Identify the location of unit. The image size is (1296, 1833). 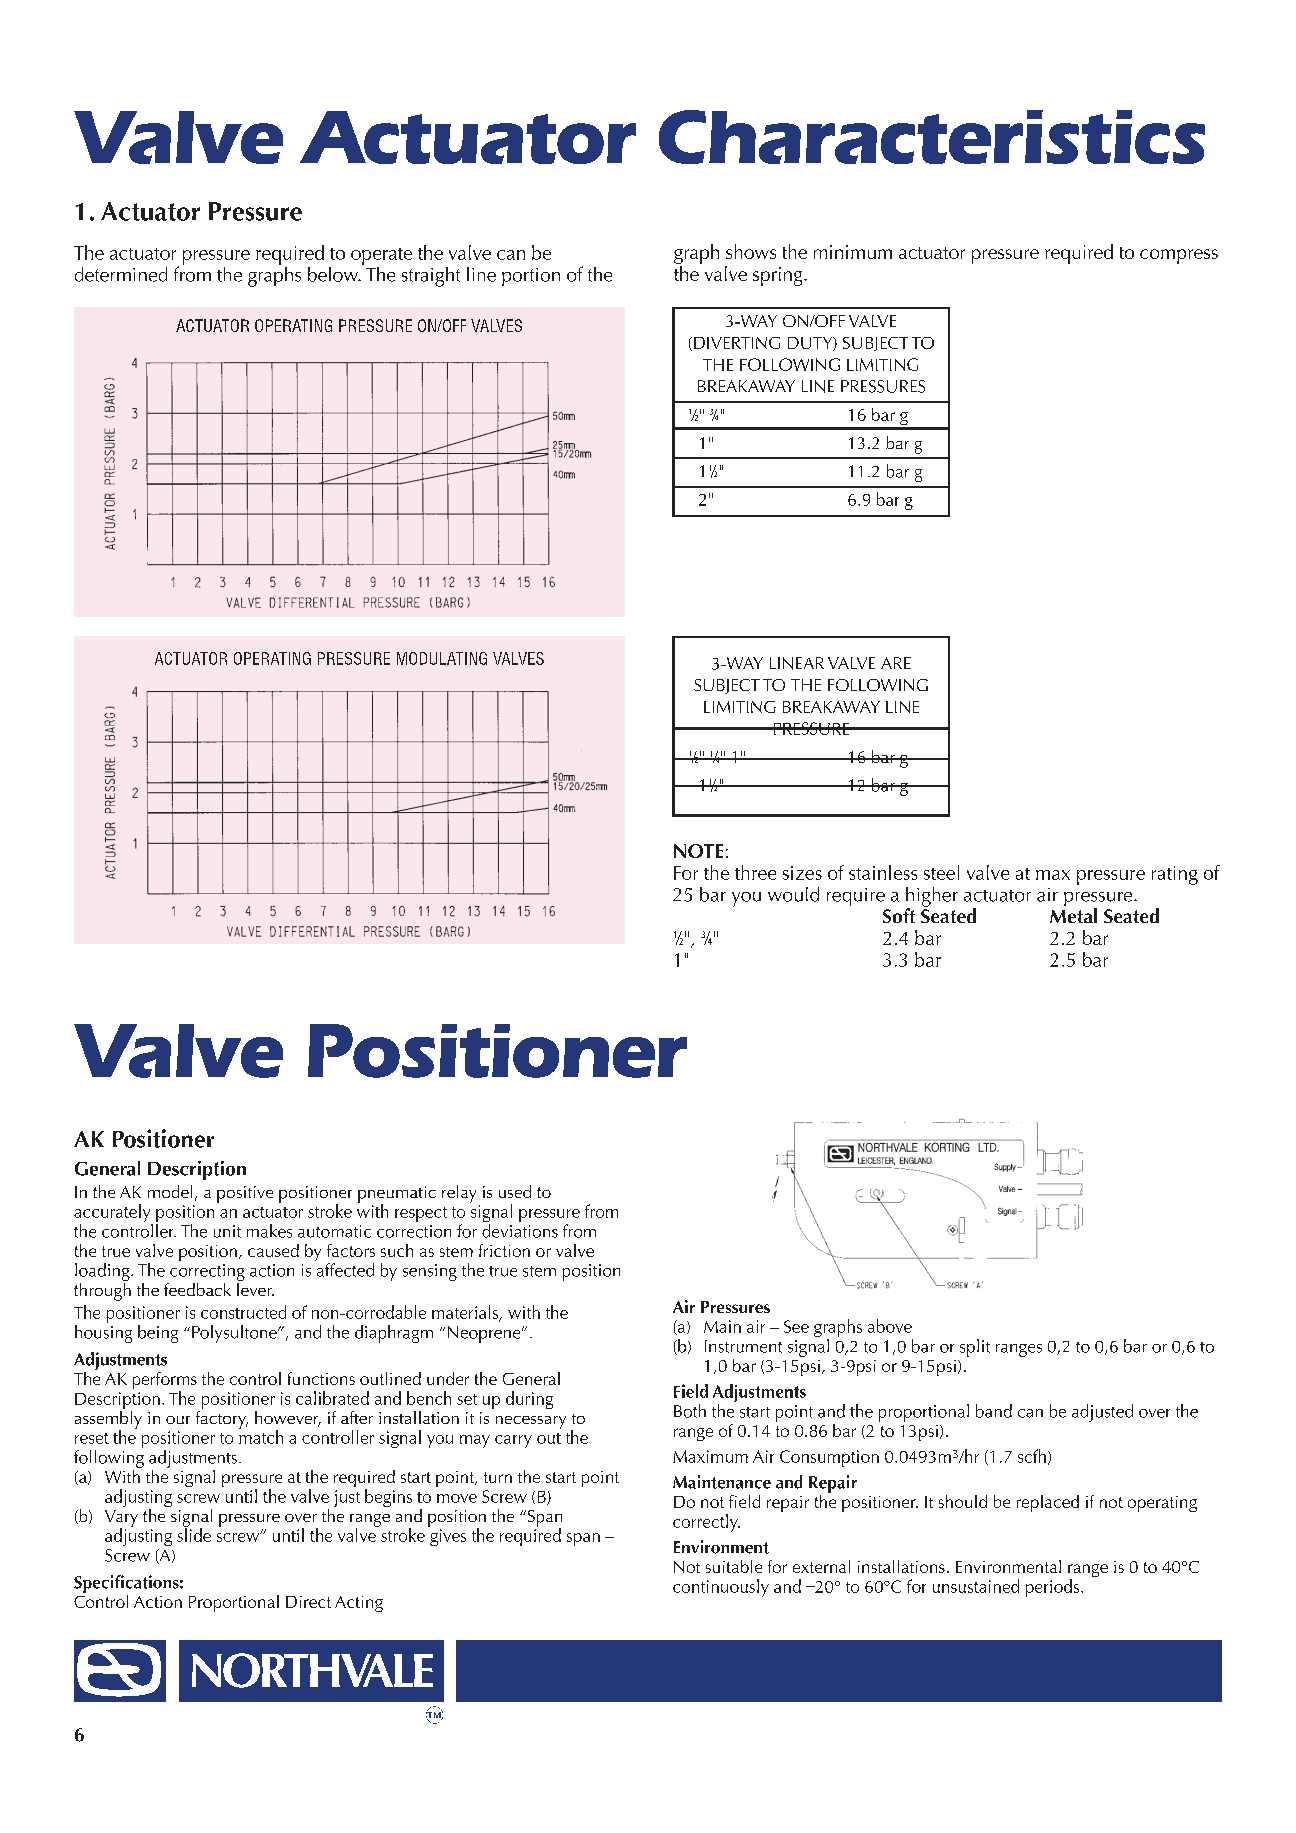
(227, 1231).
